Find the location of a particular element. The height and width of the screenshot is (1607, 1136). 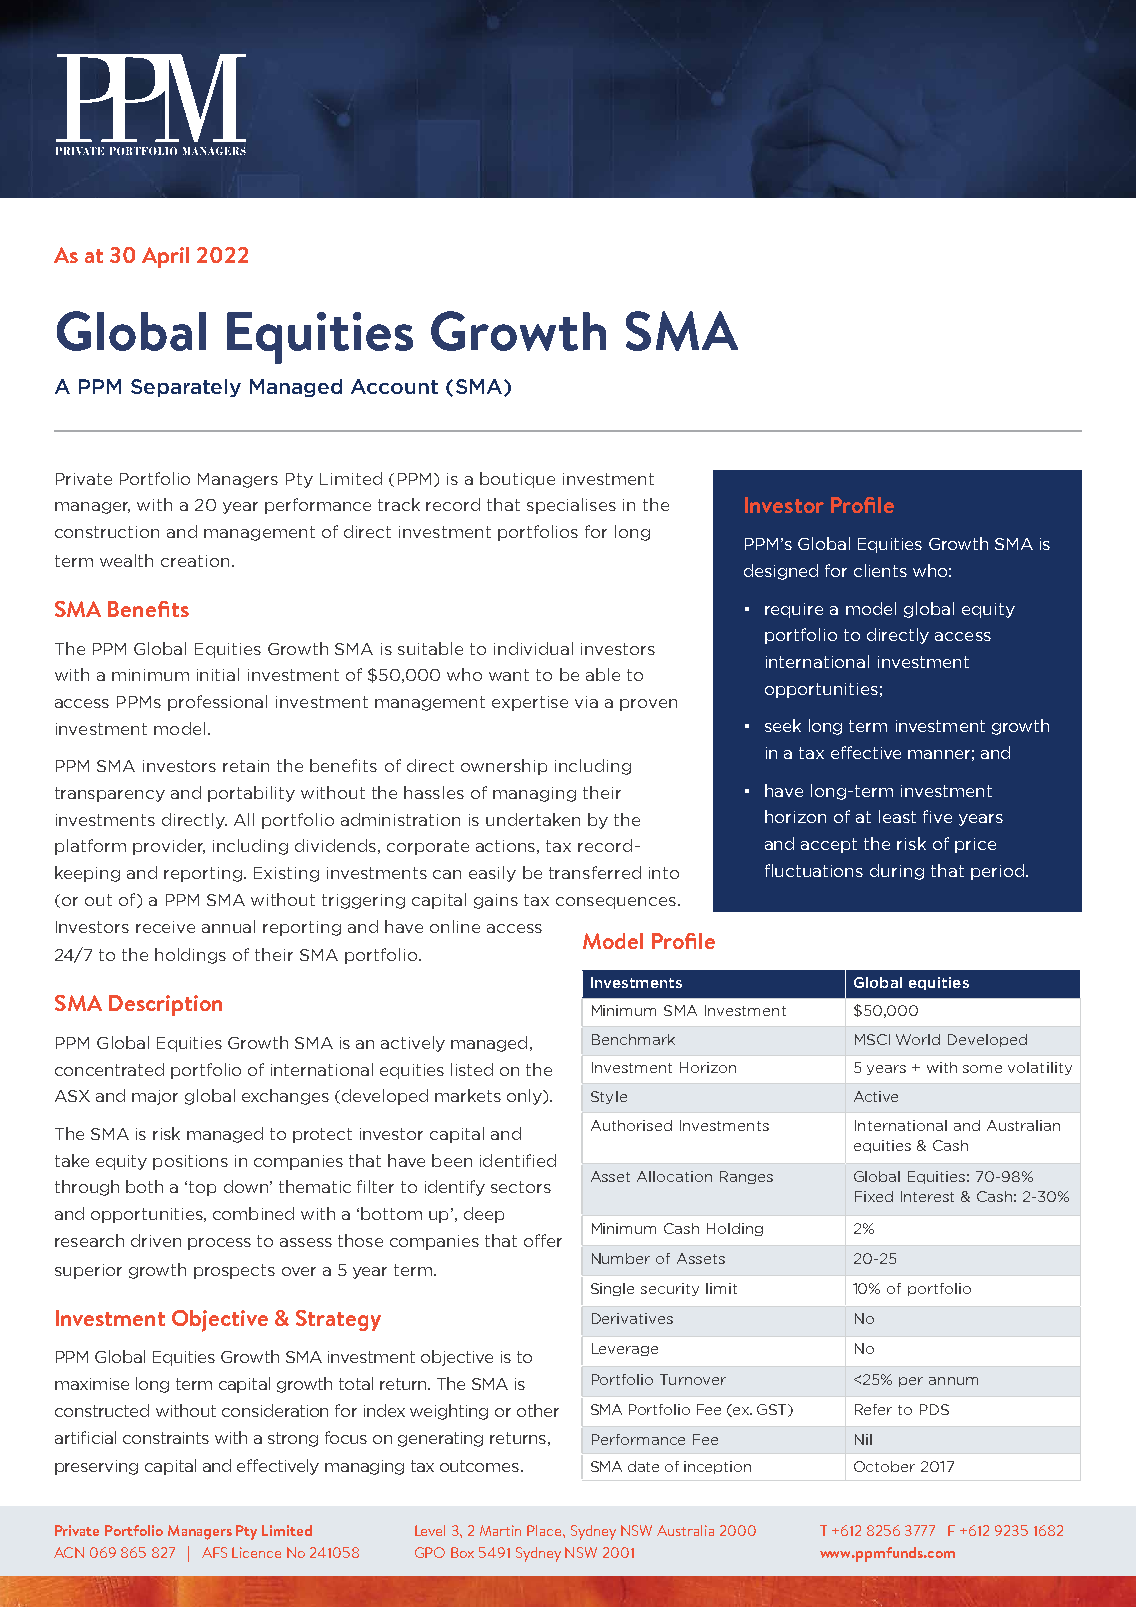

professional is located at coordinates (217, 703).
